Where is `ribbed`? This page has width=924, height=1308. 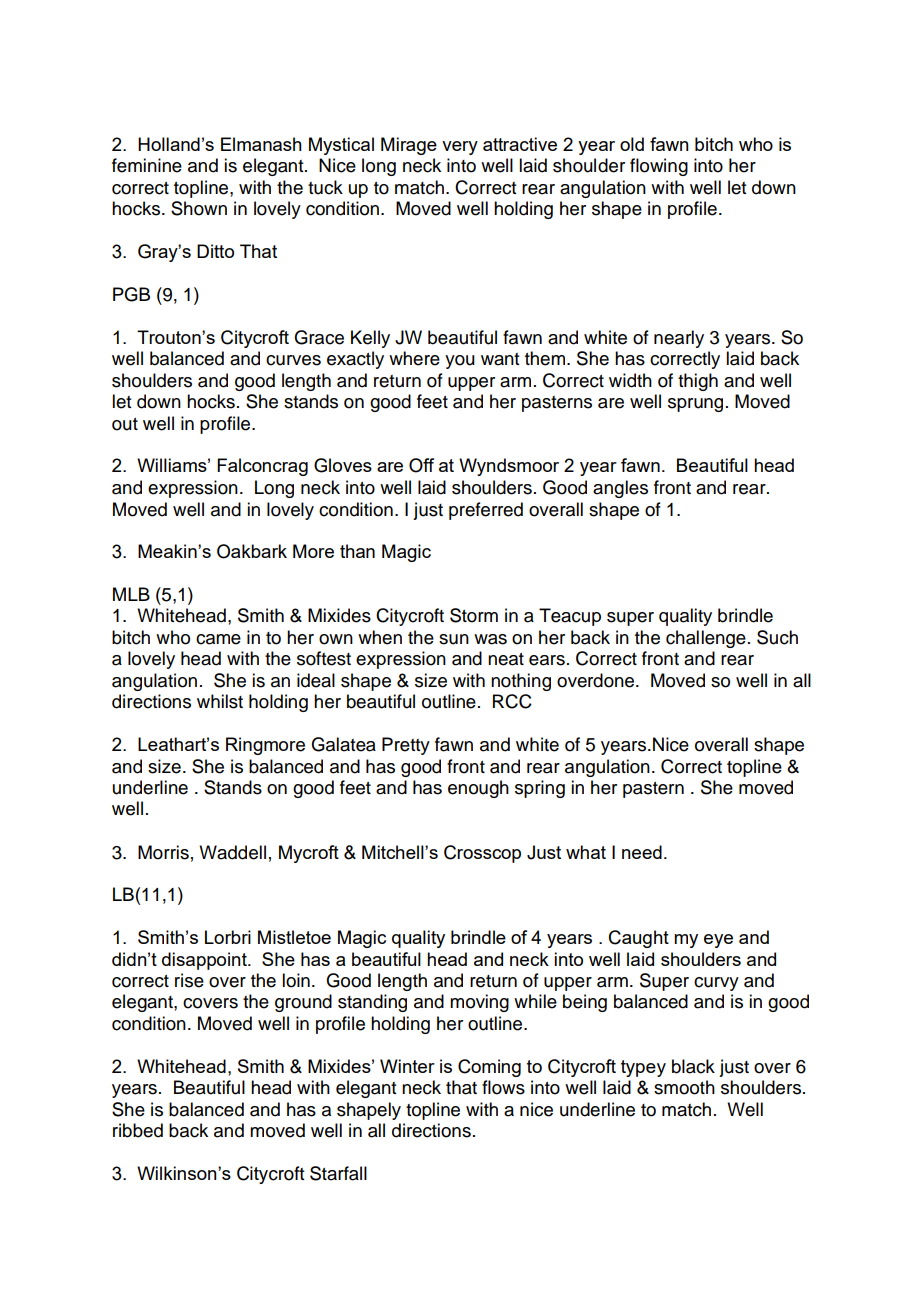
ribbed is located at coordinates (138, 1130).
